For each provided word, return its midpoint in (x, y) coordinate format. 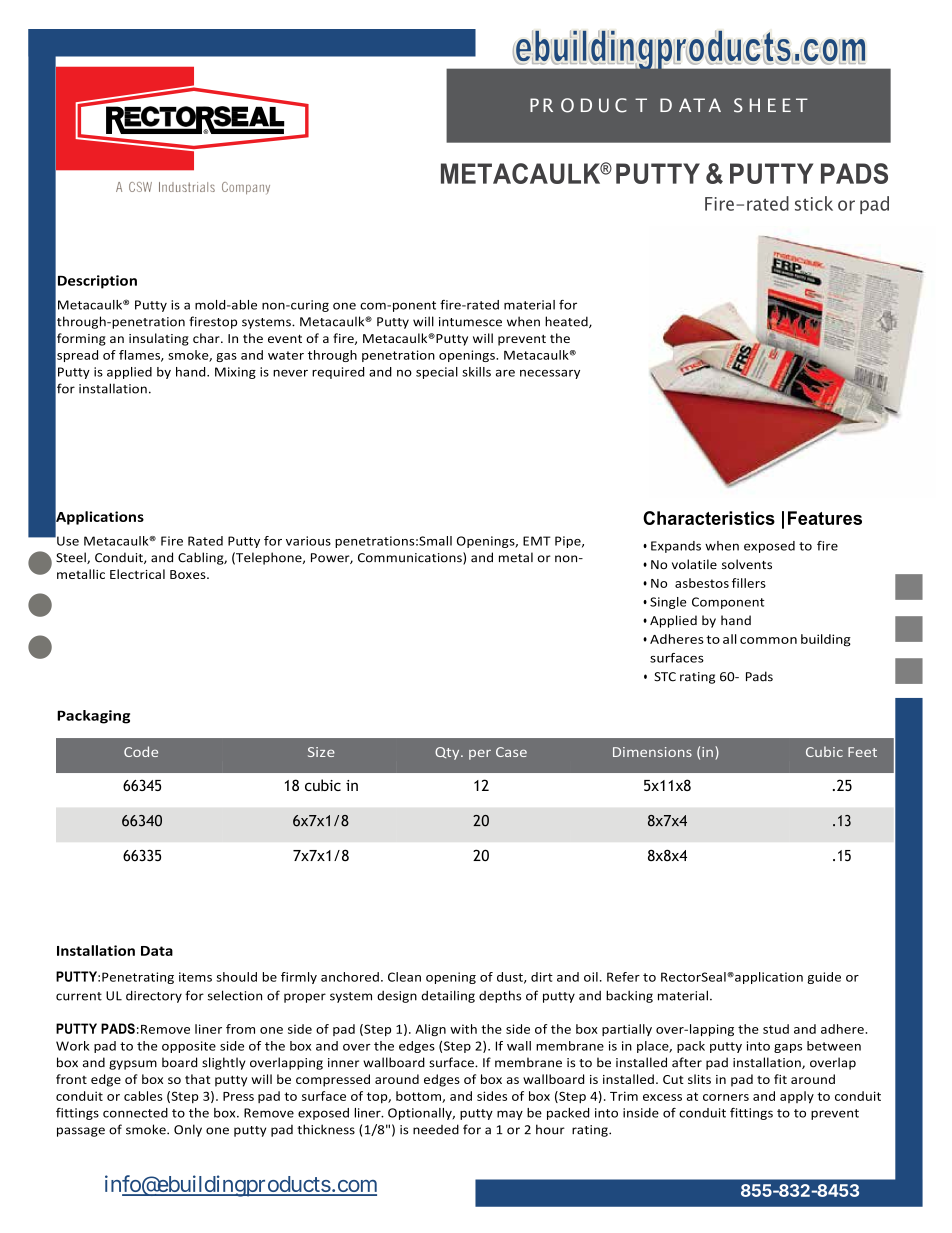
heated (567, 322)
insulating (159, 339)
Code (141, 751)
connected (135, 1113)
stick (814, 203)
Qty (448, 753)
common (768, 640)
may (510, 1115)
